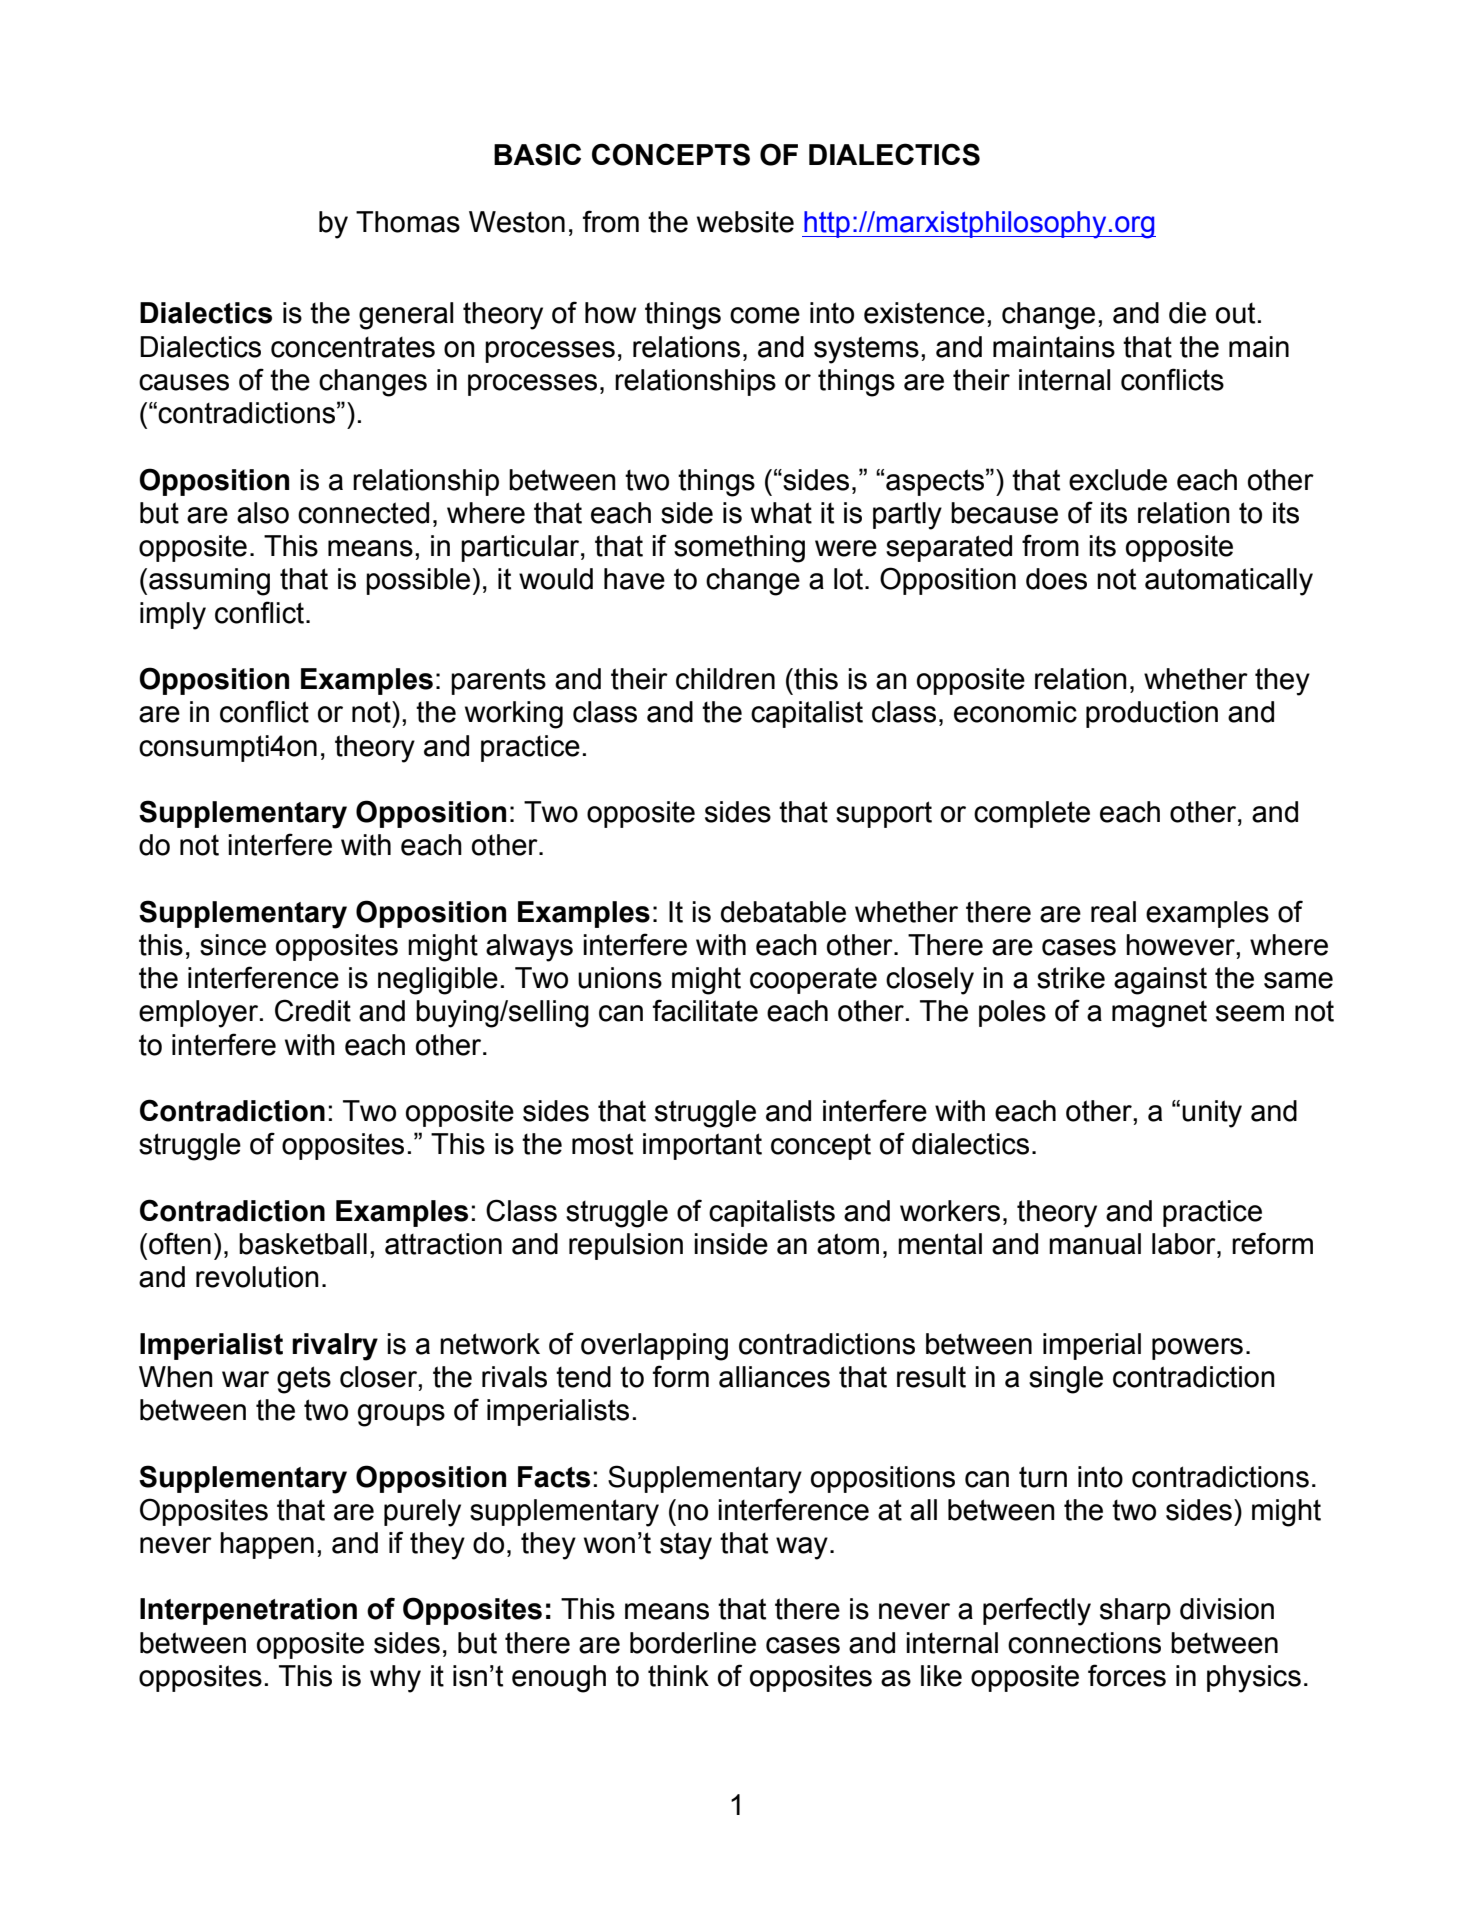 The height and width of the screenshot is (1908, 1474). Describe the element at coordinates (233, 945) in the screenshot. I see `since` at that location.
